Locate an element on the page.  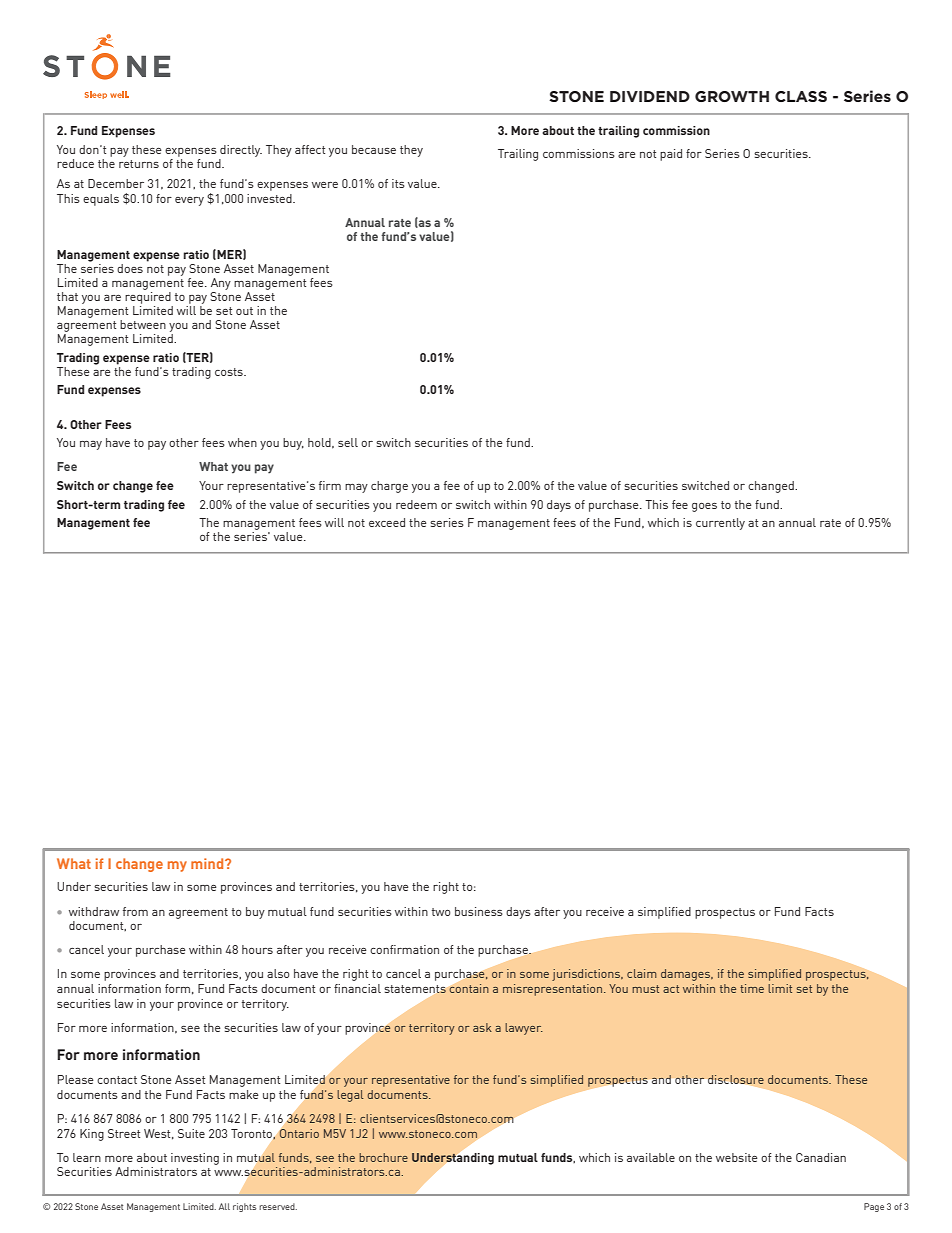
investing is located at coordinates (195, 1159).
